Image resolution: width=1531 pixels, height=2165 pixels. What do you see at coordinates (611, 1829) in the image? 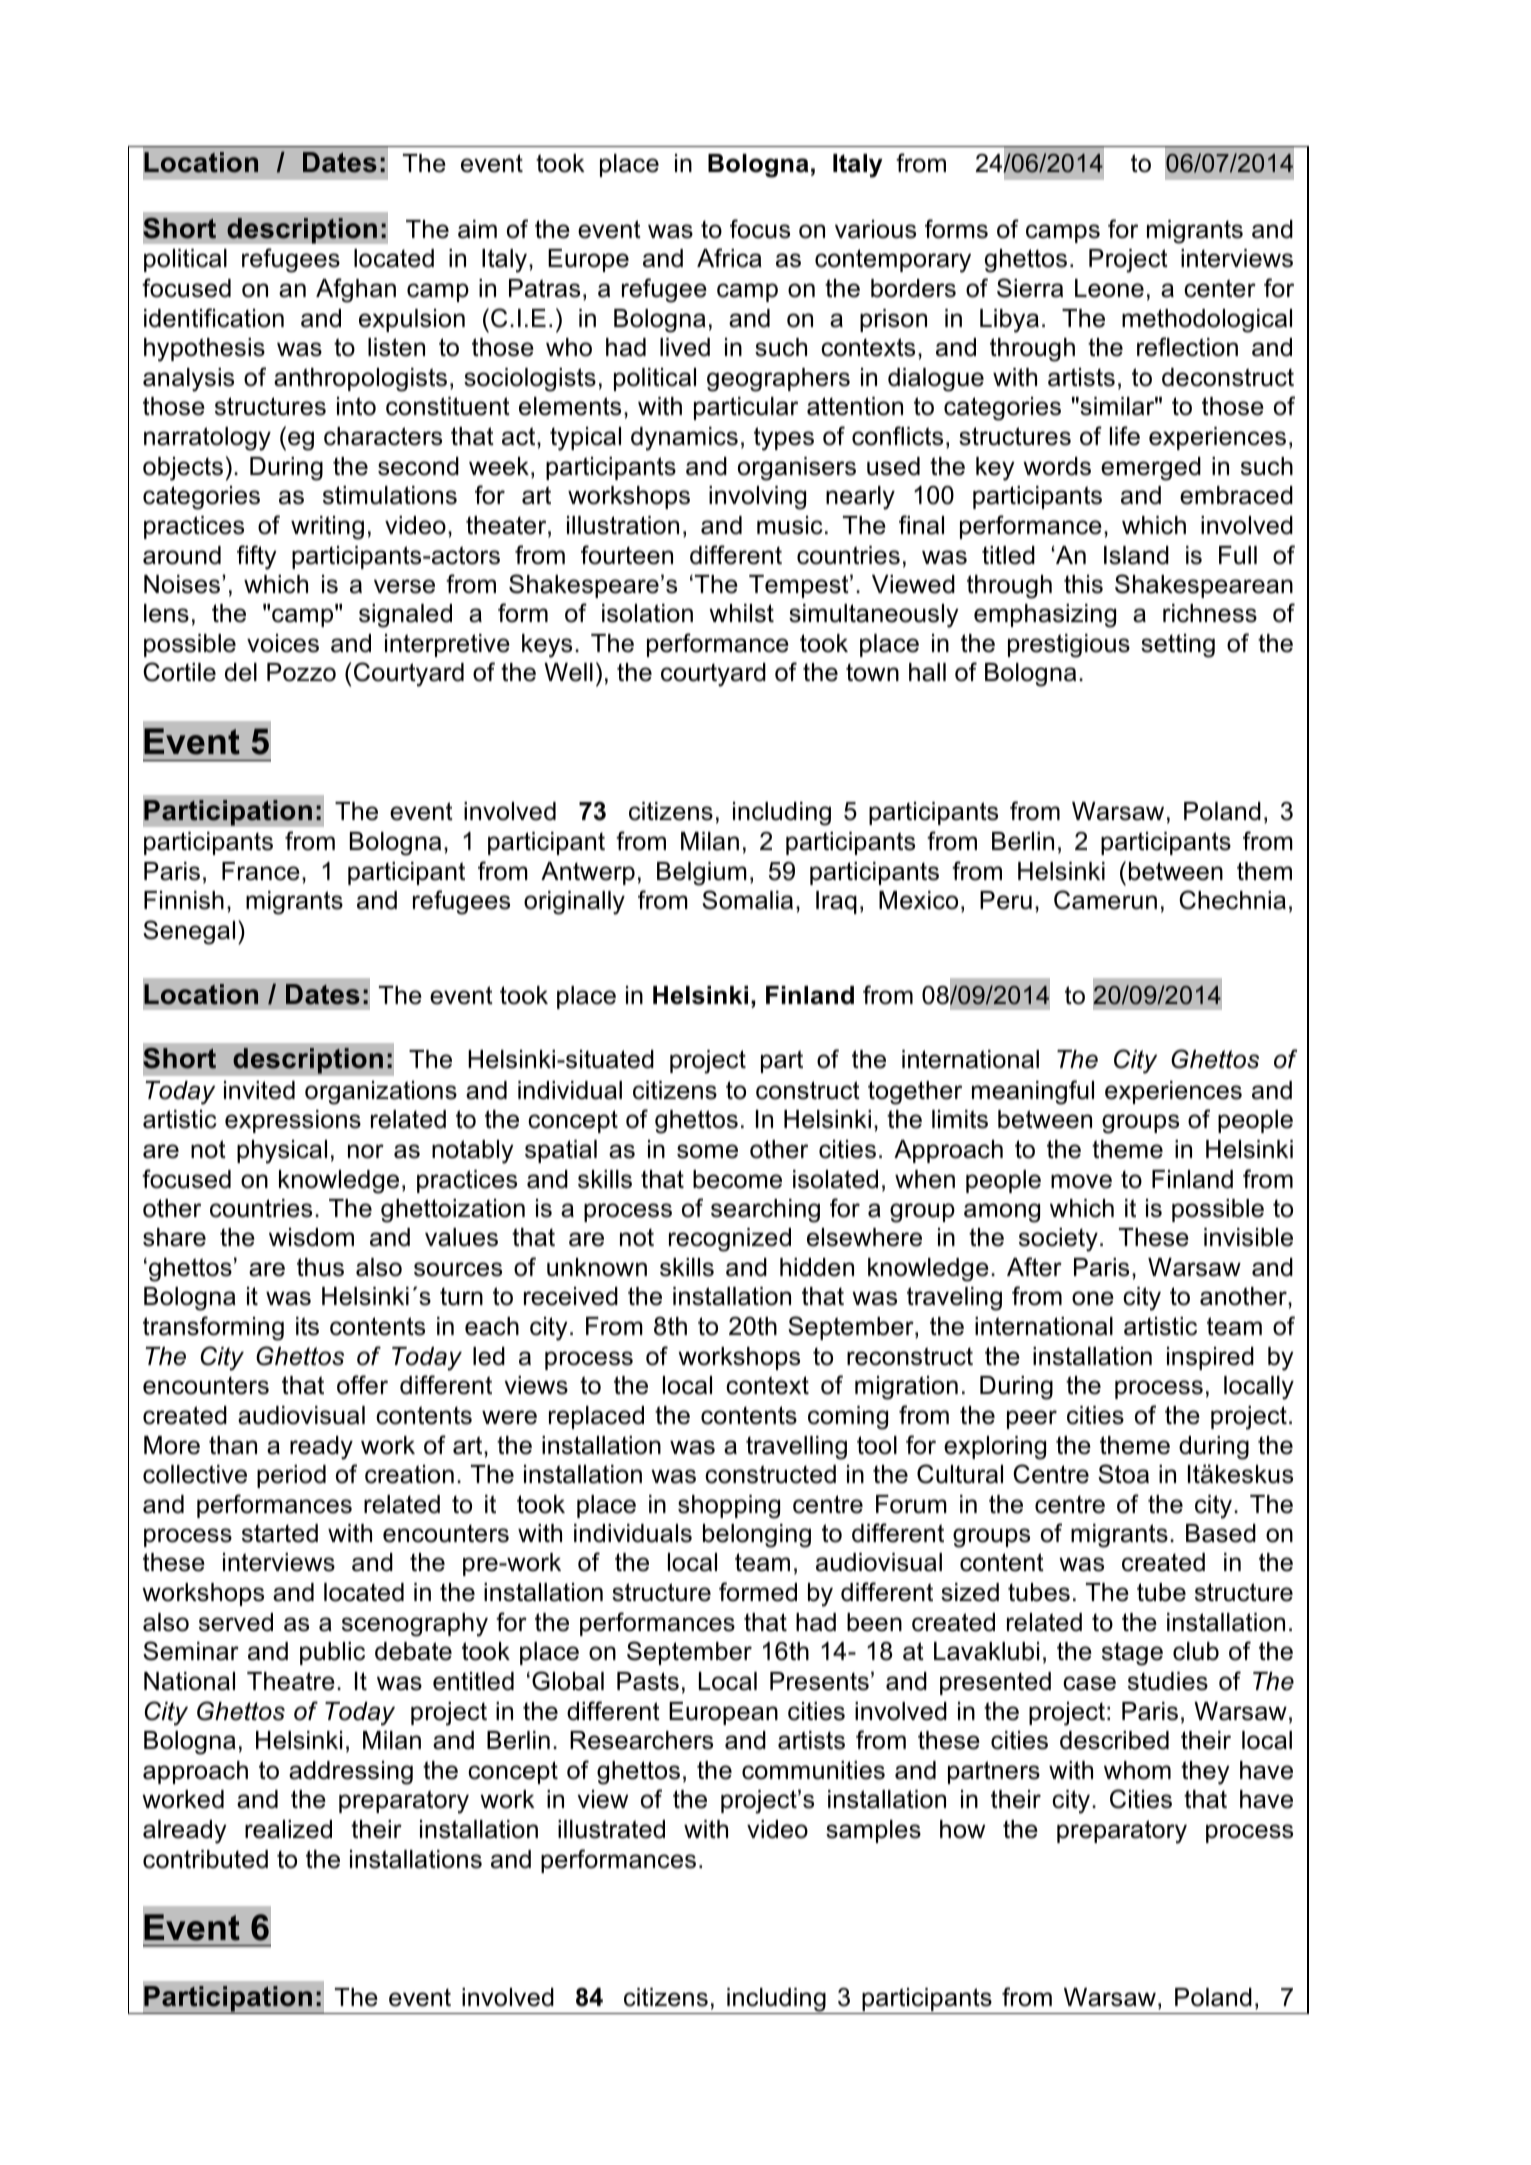
I see `illustrated` at bounding box center [611, 1829].
